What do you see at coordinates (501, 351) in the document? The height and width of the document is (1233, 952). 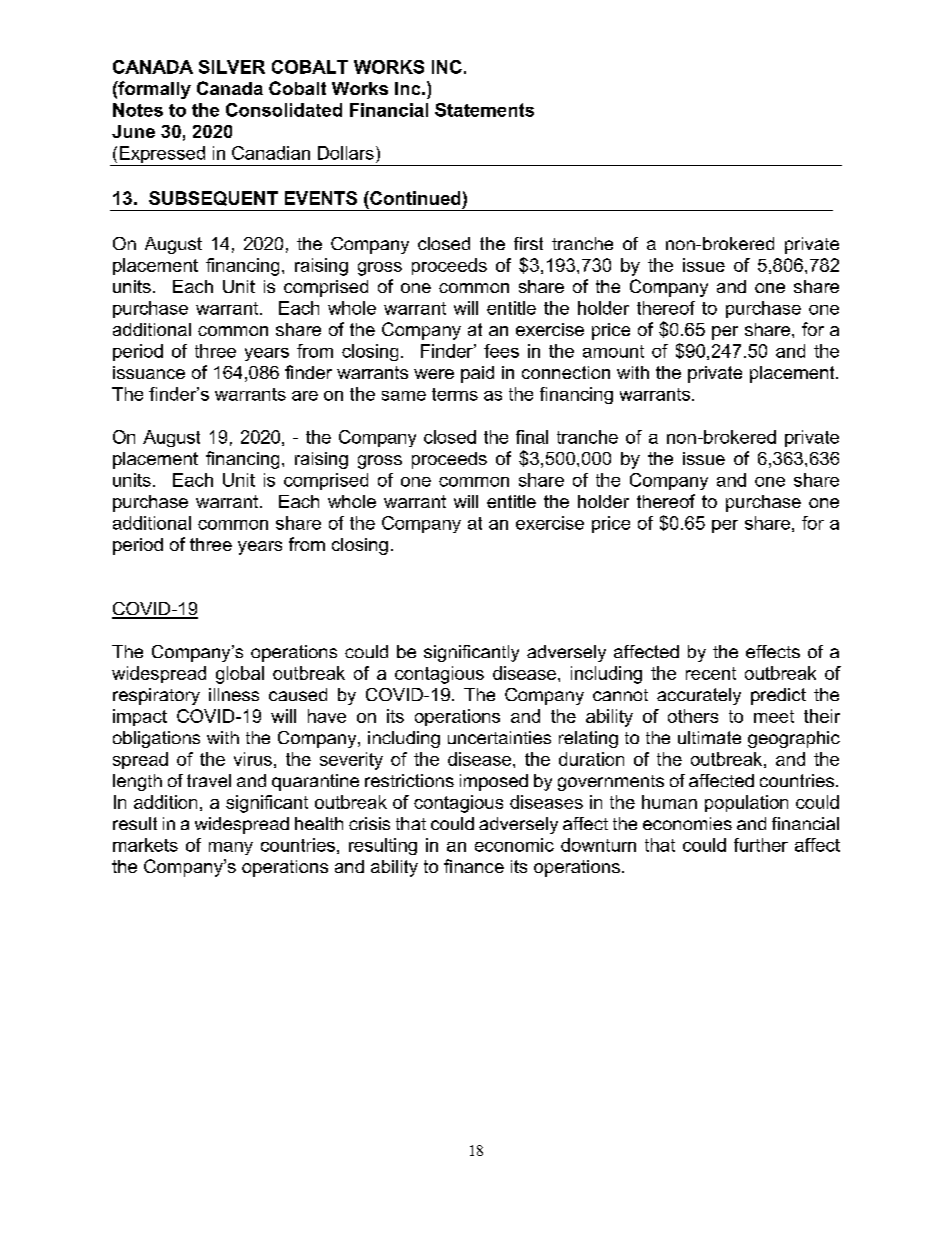 I see `fees` at bounding box center [501, 351].
